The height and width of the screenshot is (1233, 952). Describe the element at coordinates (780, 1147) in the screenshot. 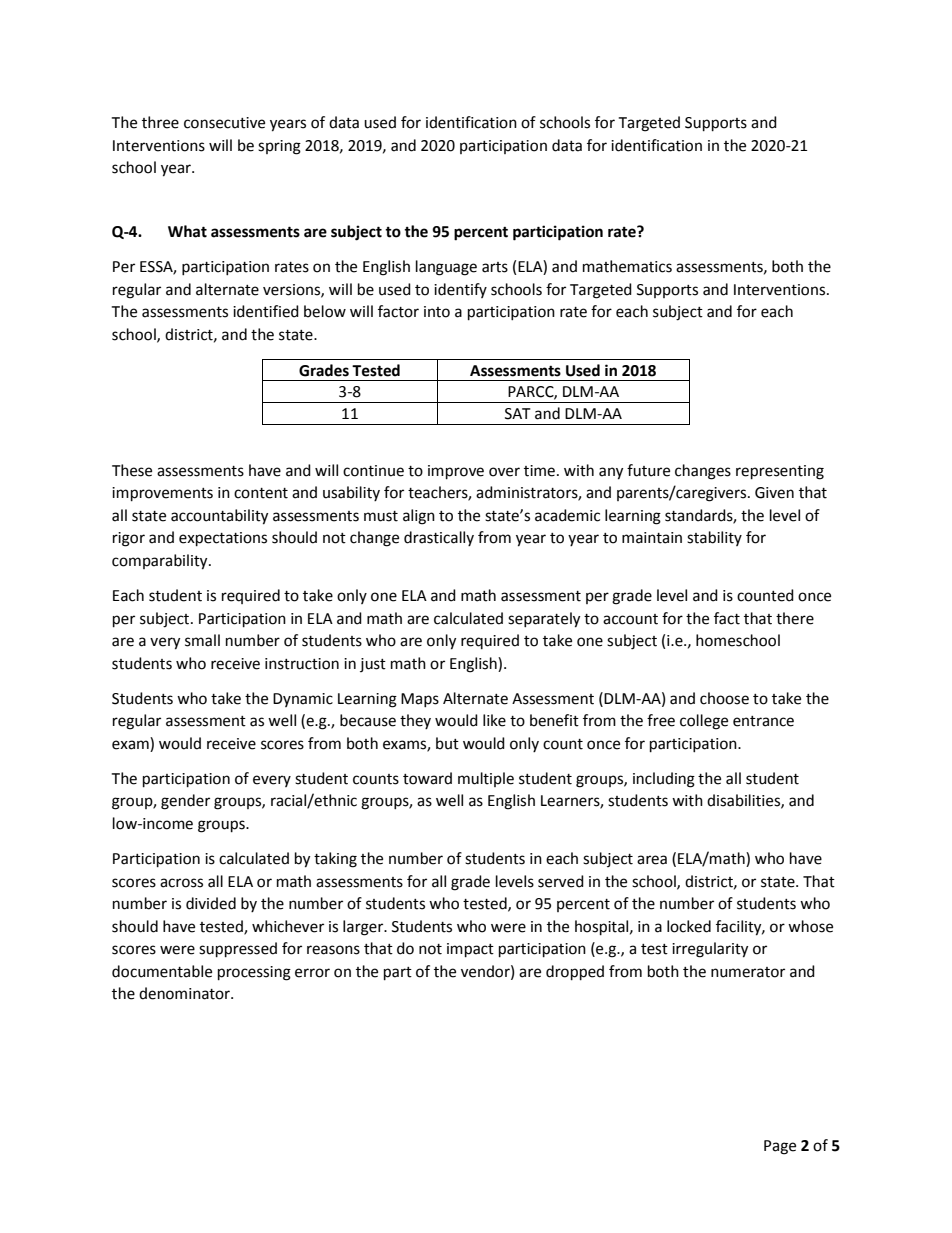

I see `Page` at that location.
